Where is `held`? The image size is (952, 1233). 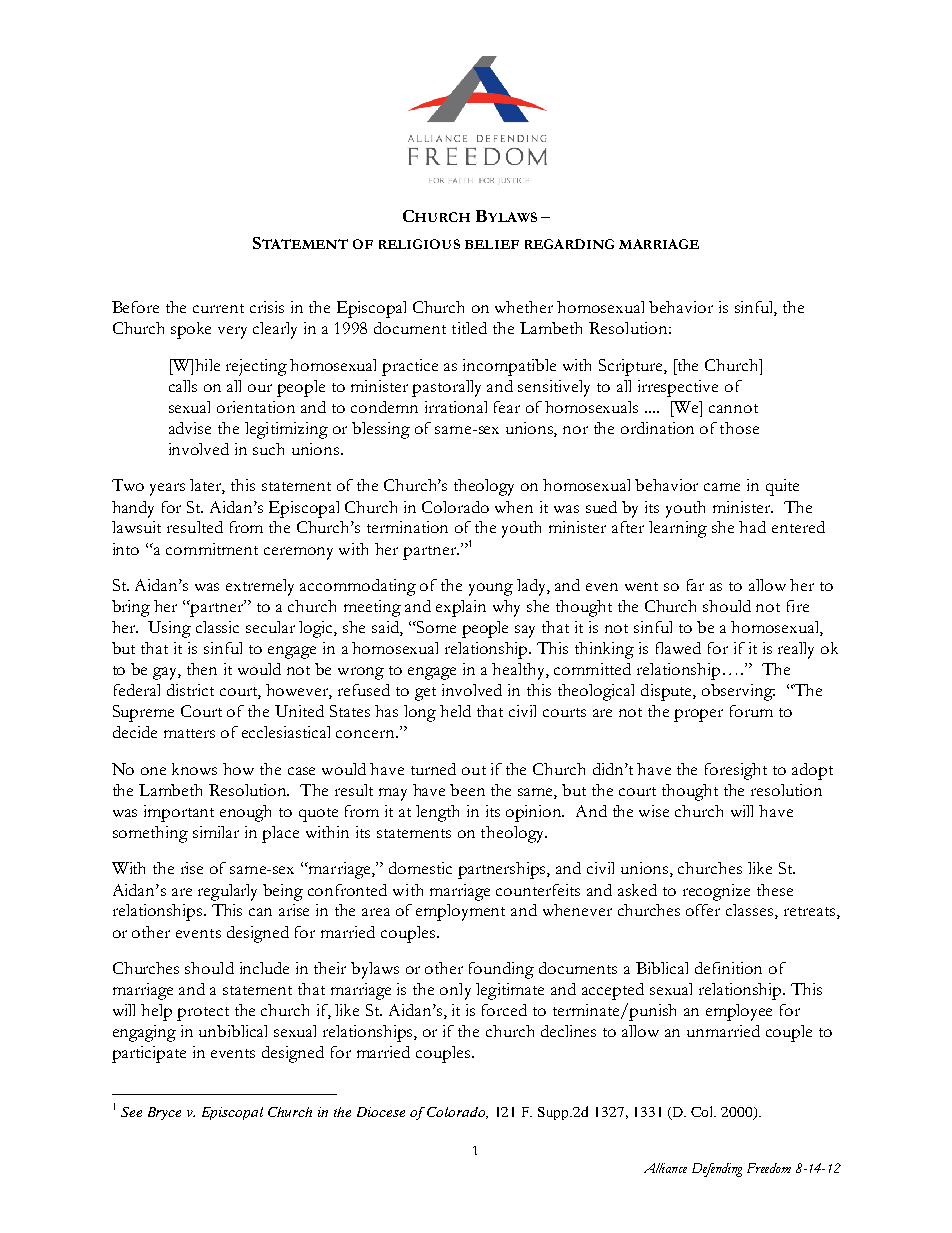
held is located at coordinates (455, 711).
